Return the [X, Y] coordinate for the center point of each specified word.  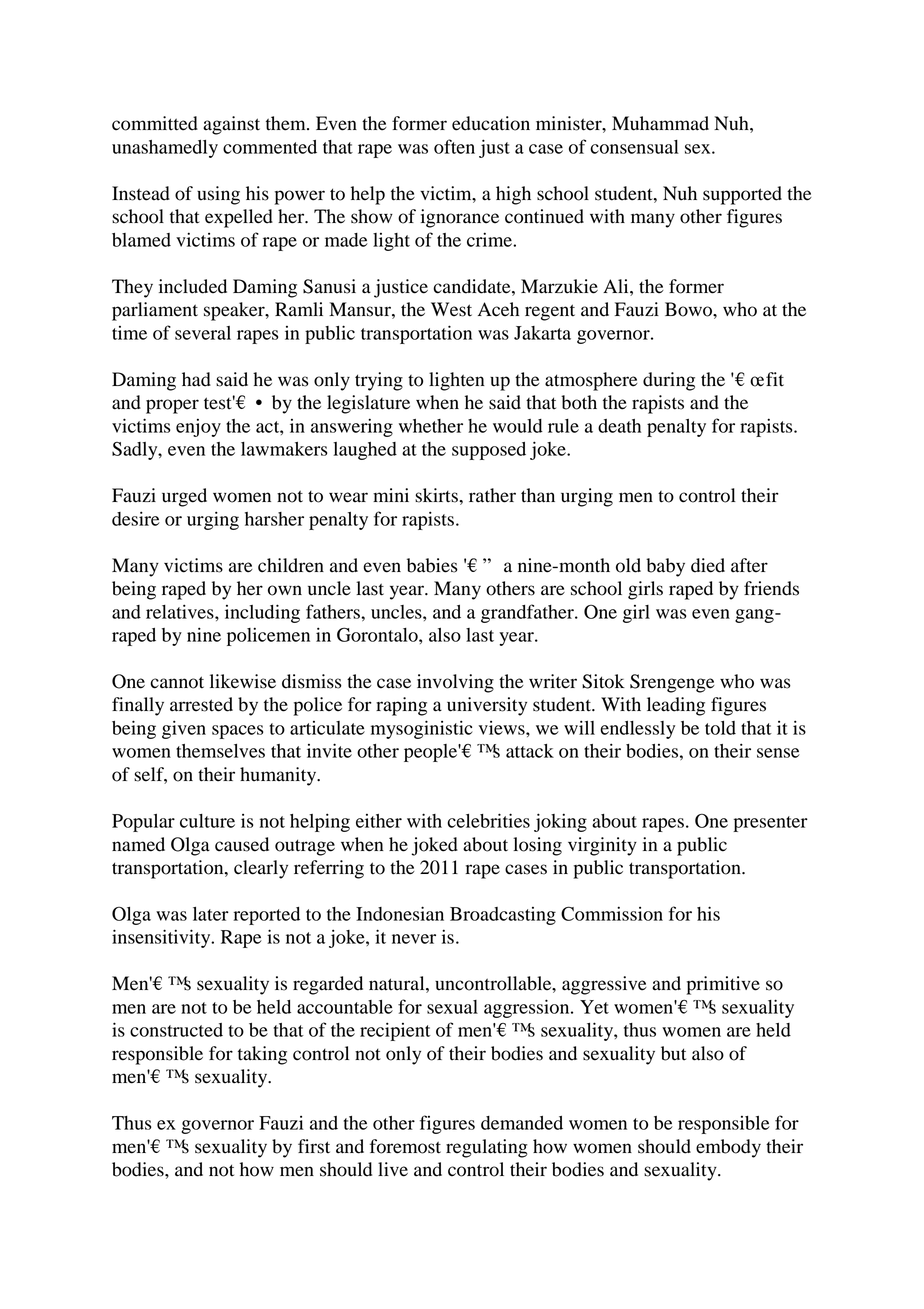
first [314, 1146]
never [414, 939]
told [720, 728]
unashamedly [165, 149]
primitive [723, 985]
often [454, 146]
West [451, 309]
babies [432, 565]
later [211, 914]
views [503, 728]
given [184, 729]
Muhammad [660, 123]
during [669, 381]
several [203, 333]
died [708, 565]
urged [184, 497]
